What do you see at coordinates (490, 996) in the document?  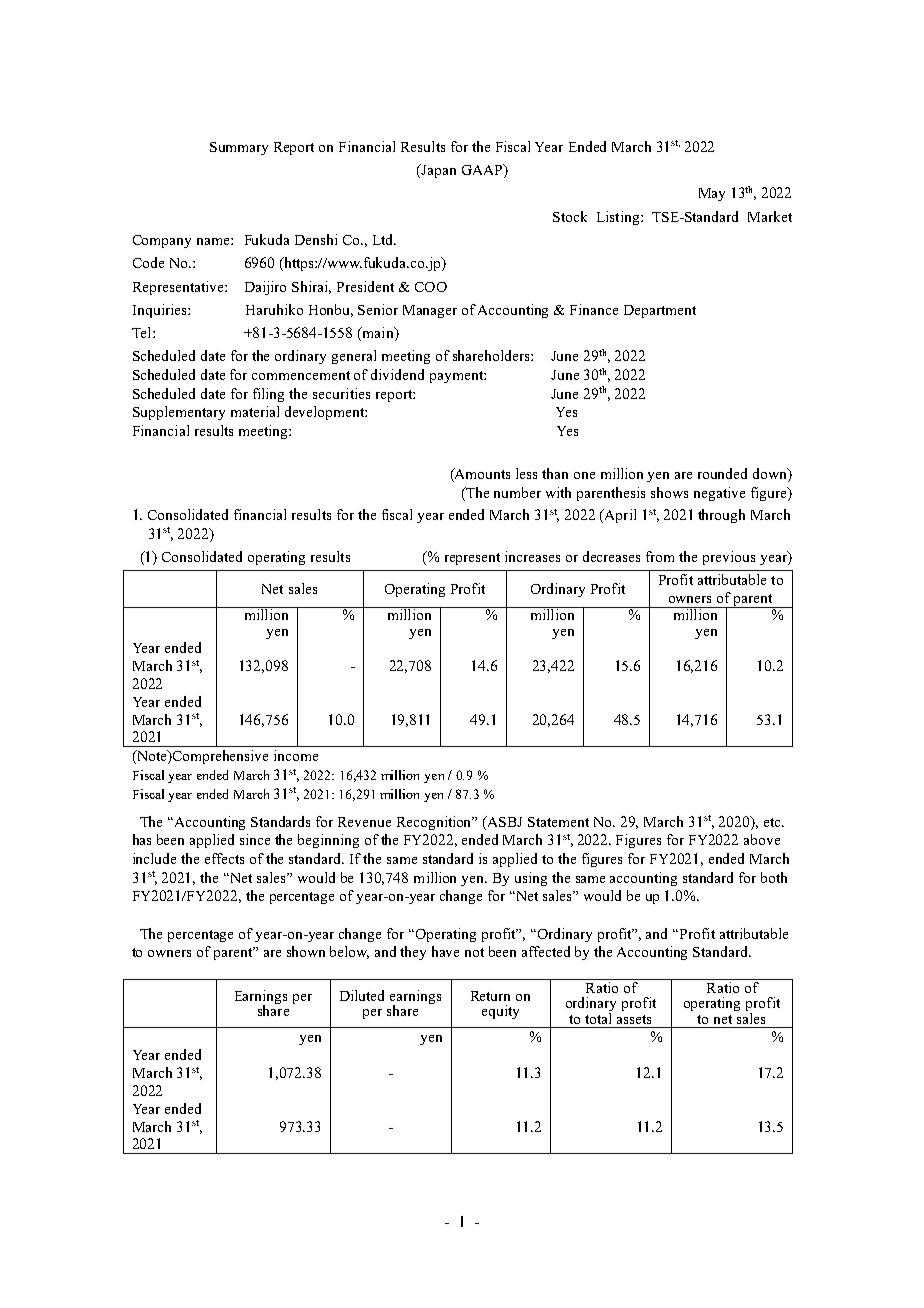 I see `Return` at bounding box center [490, 996].
